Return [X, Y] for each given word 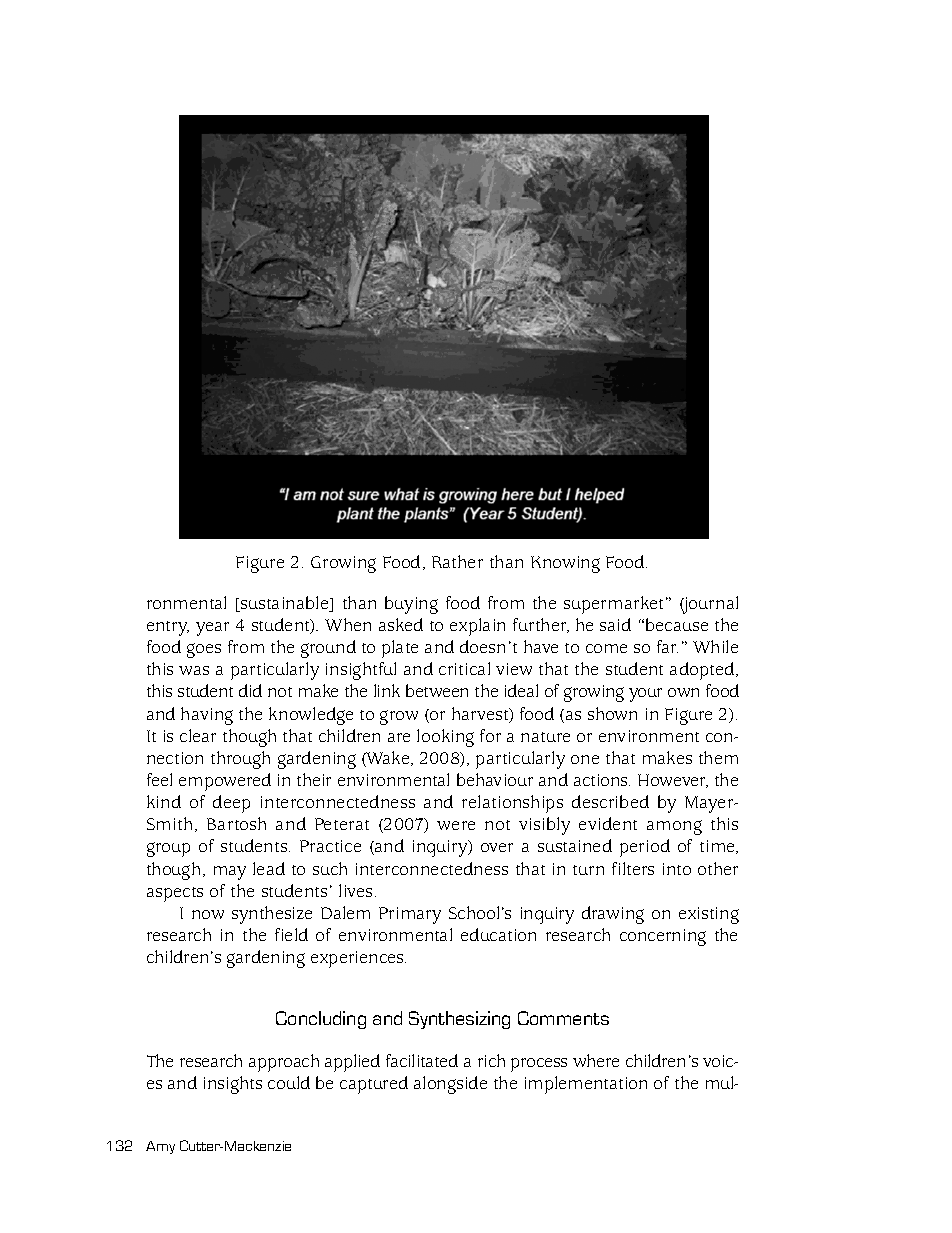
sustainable [285, 604]
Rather [457, 561]
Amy [160, 1147]
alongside [450, 1085]
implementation [586, 1085]
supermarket [615, 605]
